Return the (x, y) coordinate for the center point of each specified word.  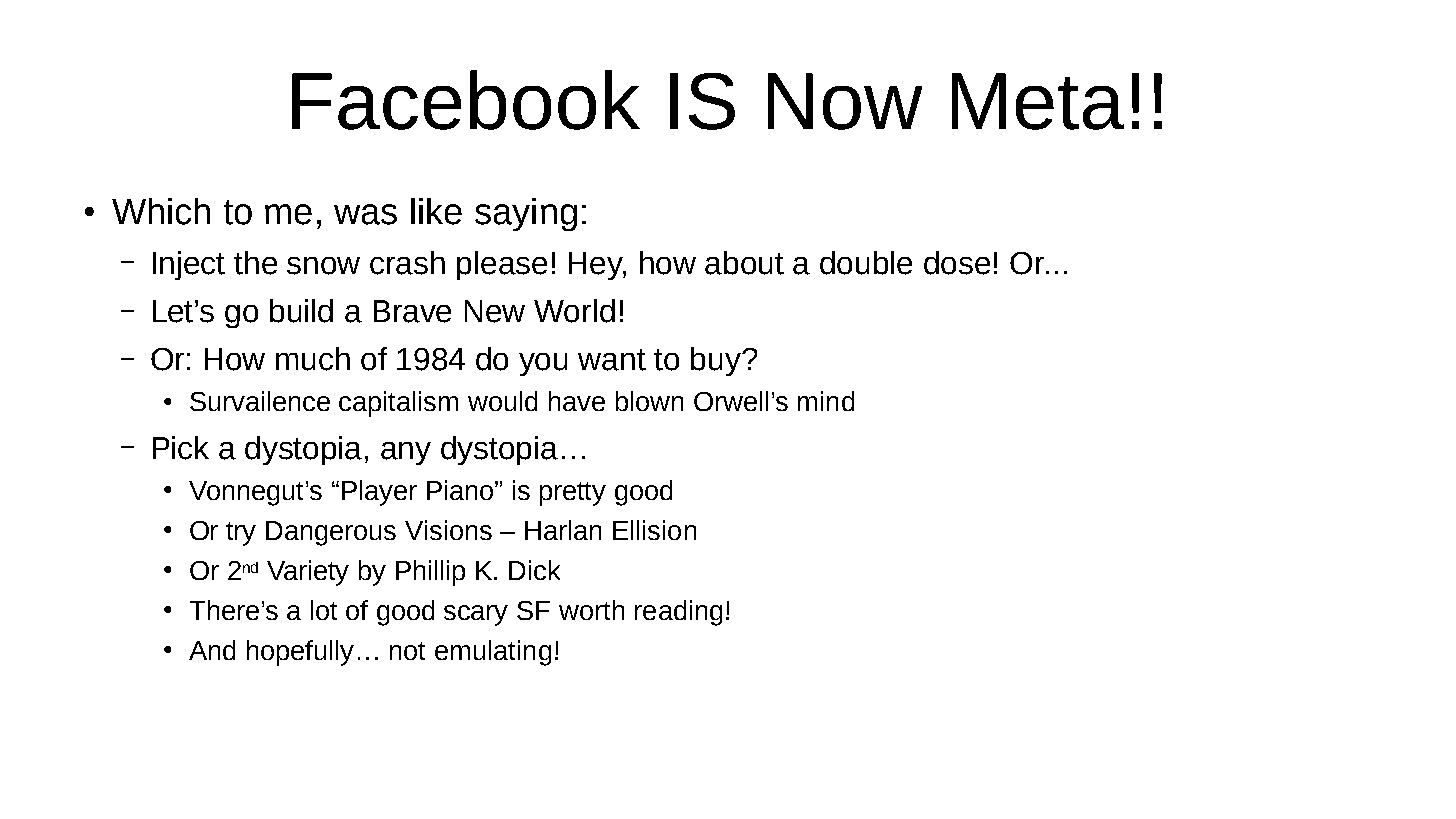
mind (826, 401)
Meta (1038, 101)
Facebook (466, 100)
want (612, 360)
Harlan (563, 530)
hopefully (300, 653)
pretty (573, 494)
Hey (597, 266)
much (313, 359)
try (241, 534)
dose (957, 263)
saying (526, 214)
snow (323, 266)
